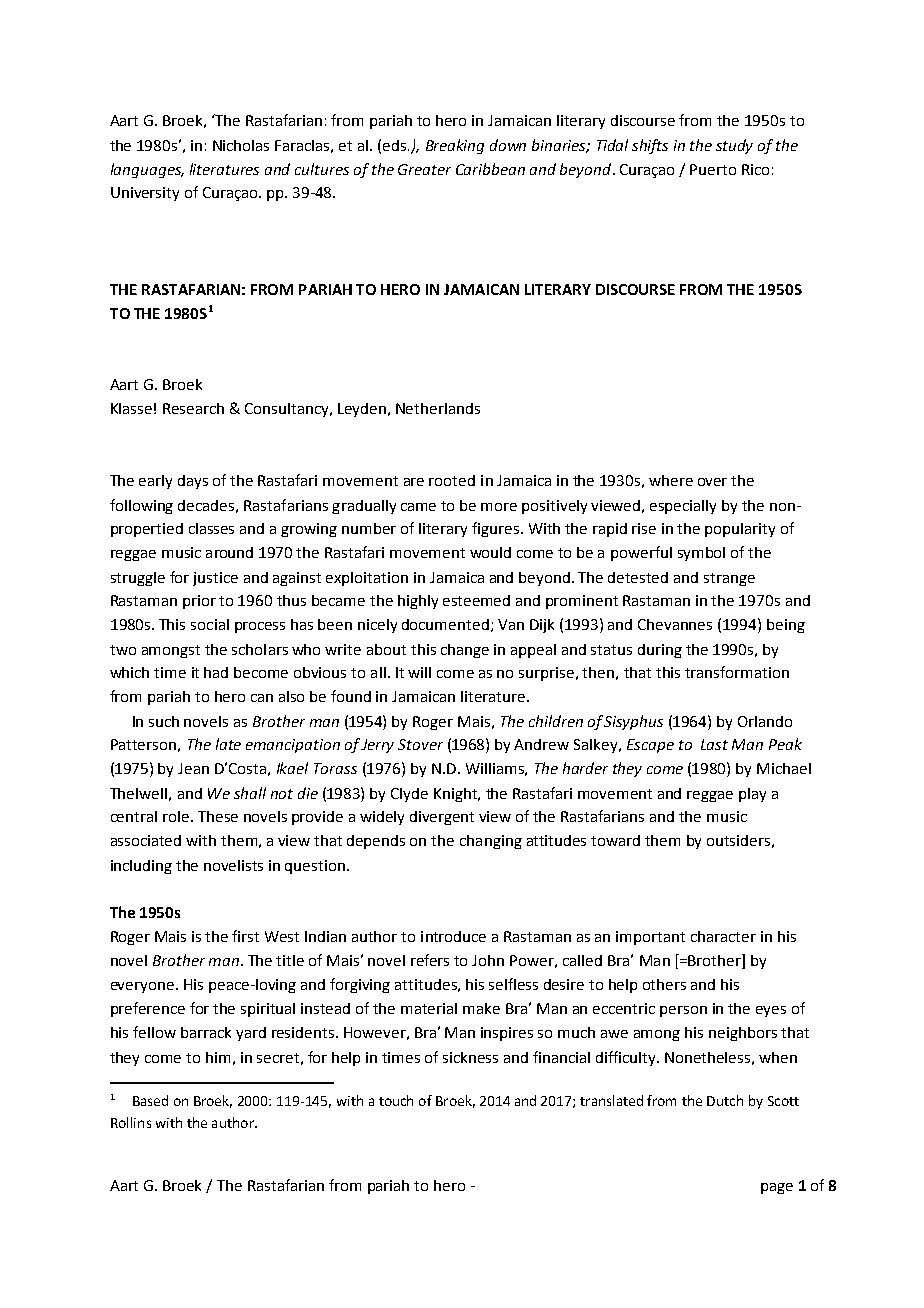 This screenshot has height=1308, width=924. Describe the element at coordinates (131, 1122) in the screenshot. I see `Rollins` at that location.
